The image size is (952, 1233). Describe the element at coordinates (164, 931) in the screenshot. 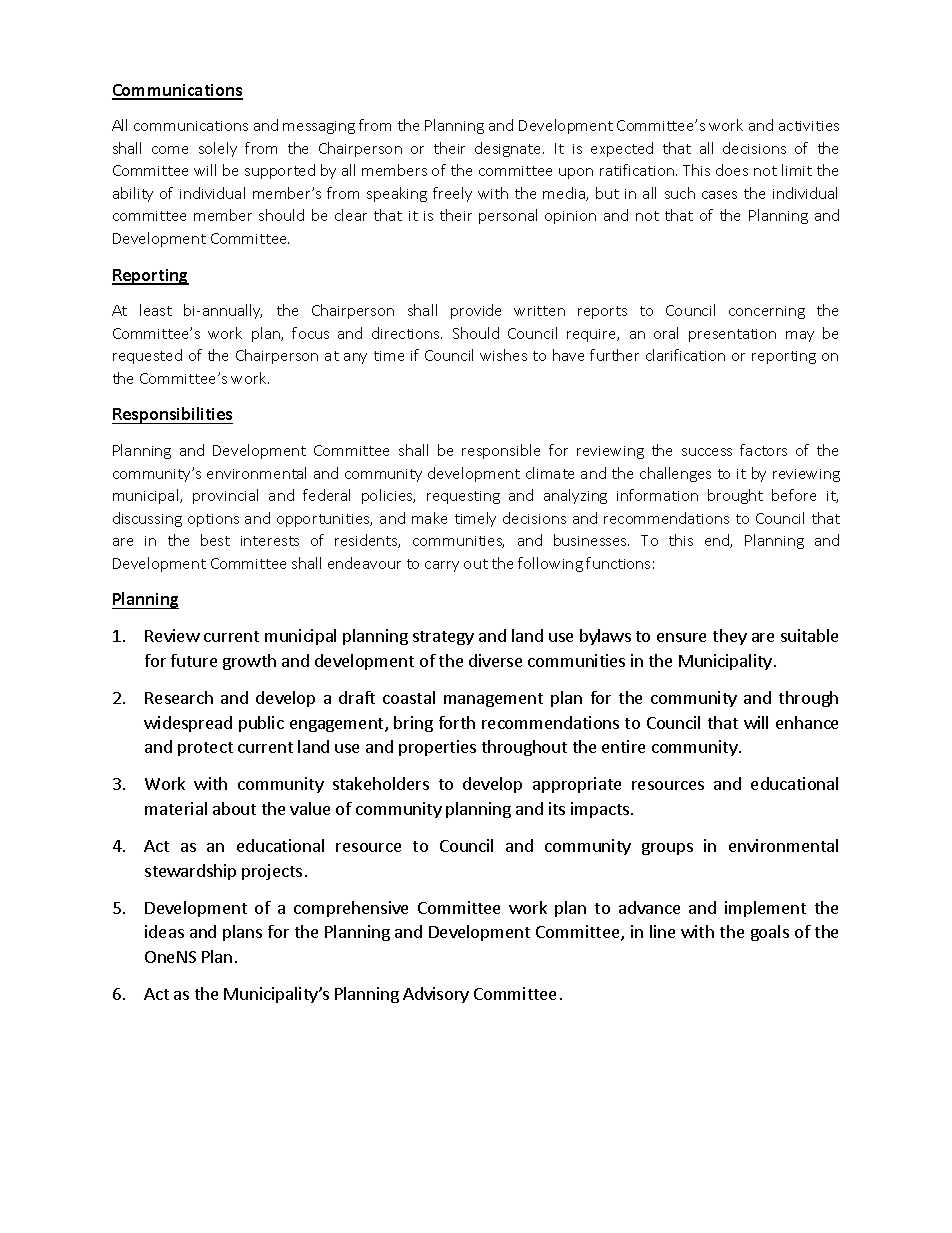

I see `ideas` at that location.
